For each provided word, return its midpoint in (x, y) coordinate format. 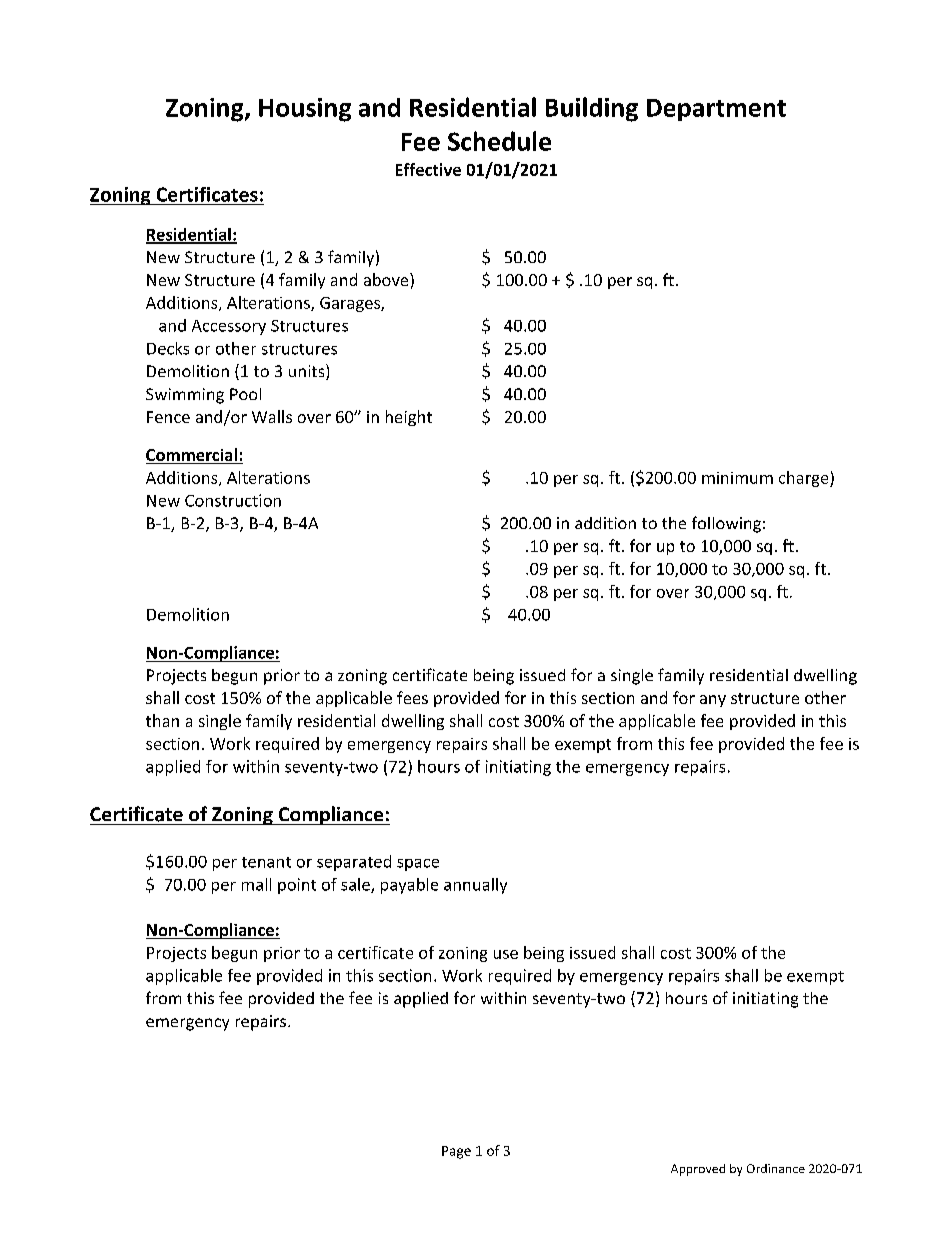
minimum (737, 478)
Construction (233, 500)
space (418, 865)
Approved (698, 1170)
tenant (266, 862)
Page (456, 1152)
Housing (305, 110)
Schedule (499, 141)
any (713, 701)
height (409, 418)
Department (716, 110)
